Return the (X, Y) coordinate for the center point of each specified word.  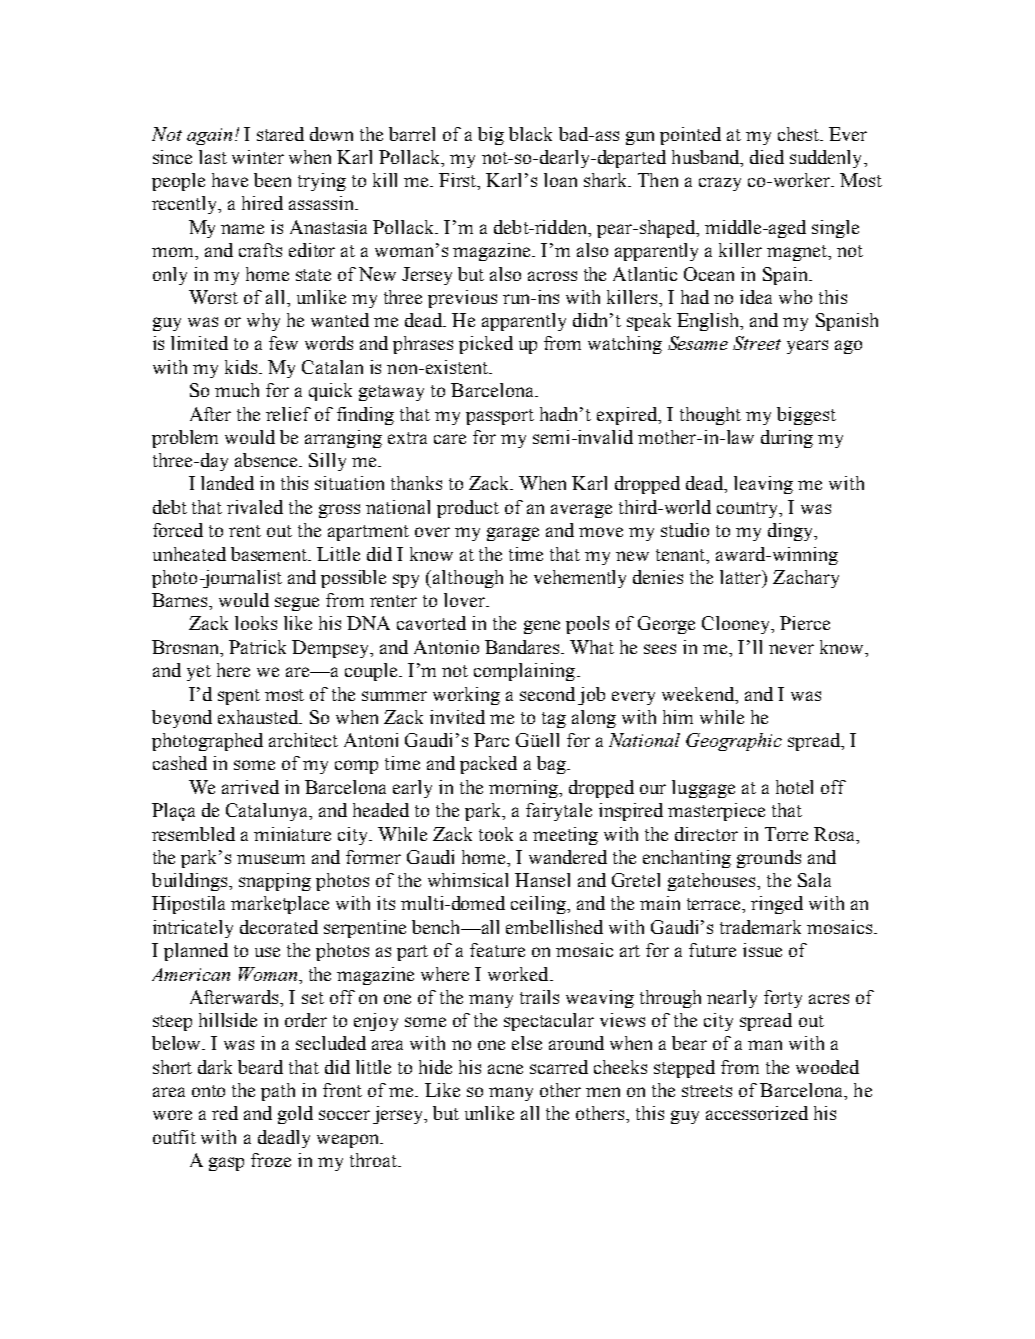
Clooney (737, 625)
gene (542, 627)
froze (271, 1160)
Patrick (257, 647)
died (767, 157)
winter (258, 157)
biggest (806, 416)
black (530, 134)
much (237, 390)
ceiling (540, 905)
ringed (777, 905)
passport (500, 417)
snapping (275, 882)
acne (505, 1069)
